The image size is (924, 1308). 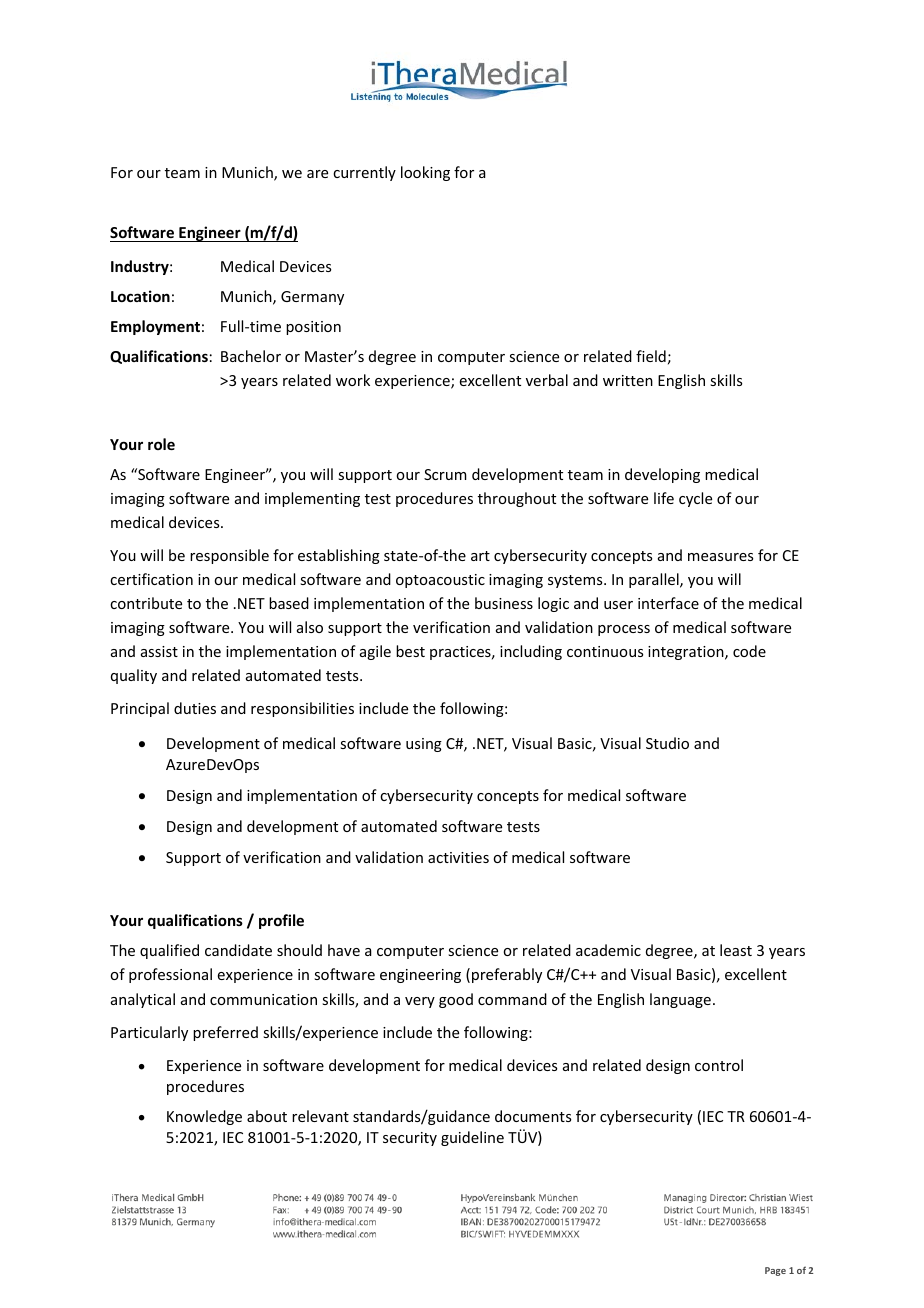 What do you see at coordinates (651, 356) in the page?
I see `field` at bounding box center [651, 356].
